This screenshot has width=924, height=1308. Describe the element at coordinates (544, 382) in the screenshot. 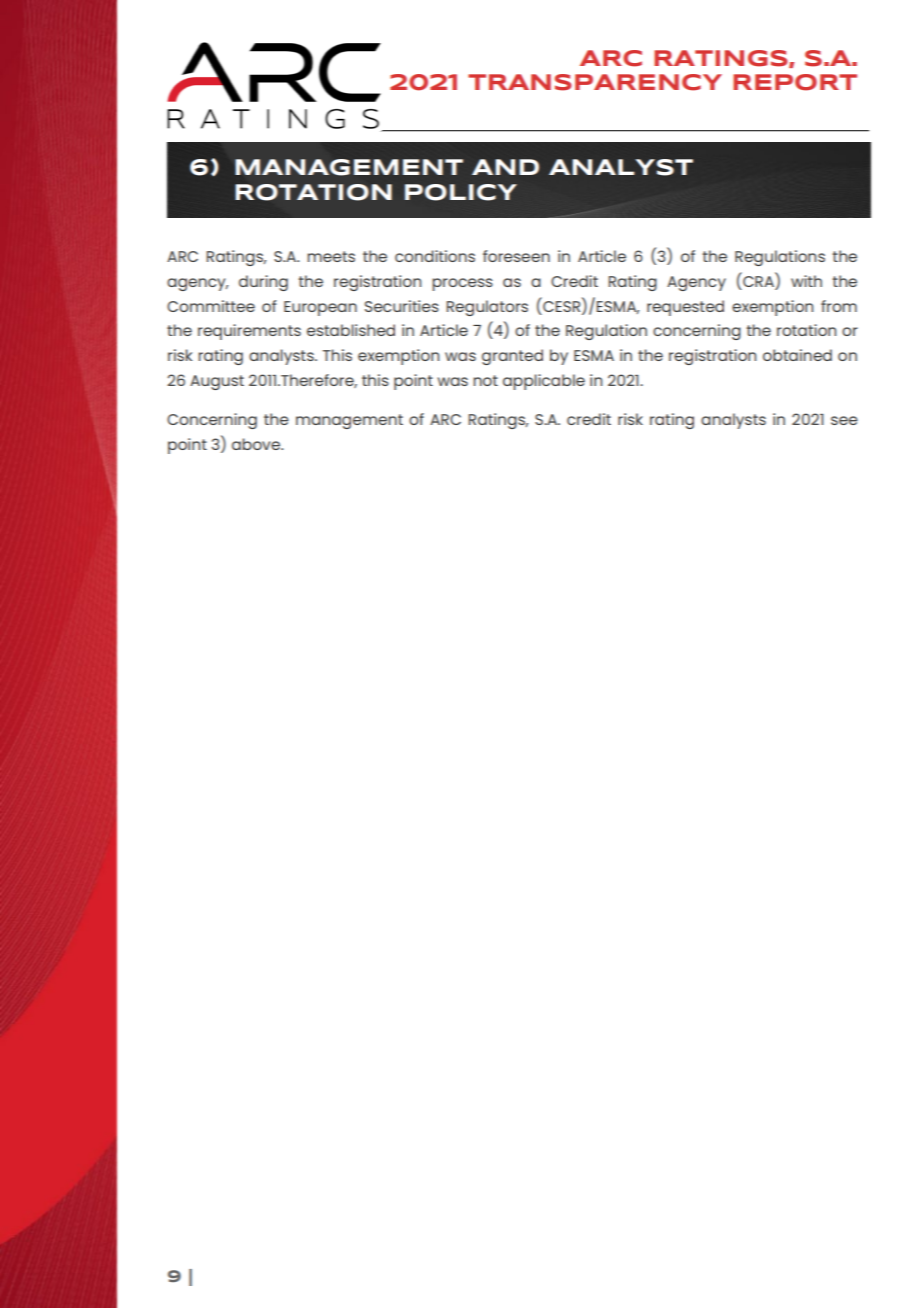

I see `applicable` at that location.
